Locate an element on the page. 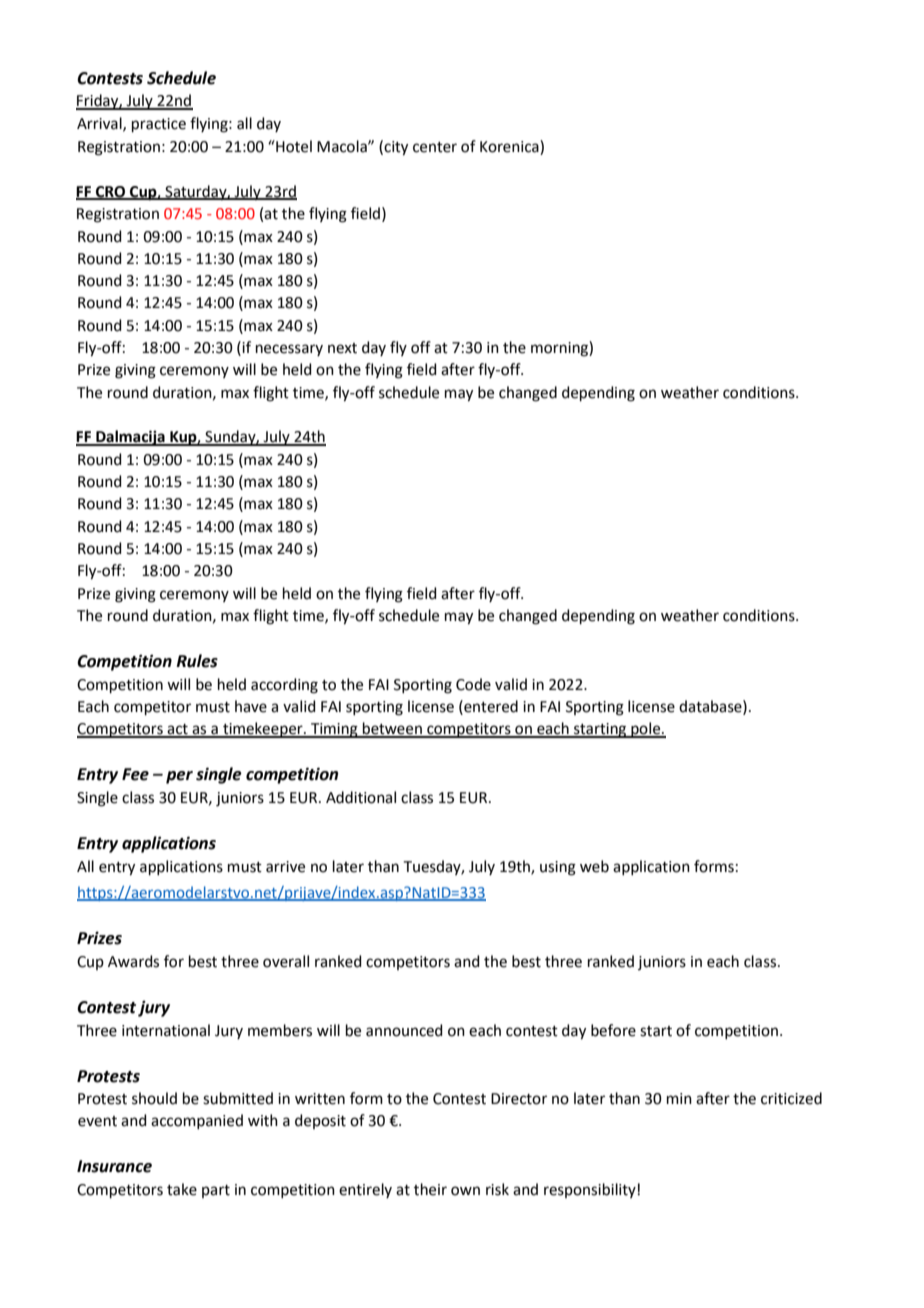 The image size is (924, 1308). Hotel is located at coordinates (293, 146).
